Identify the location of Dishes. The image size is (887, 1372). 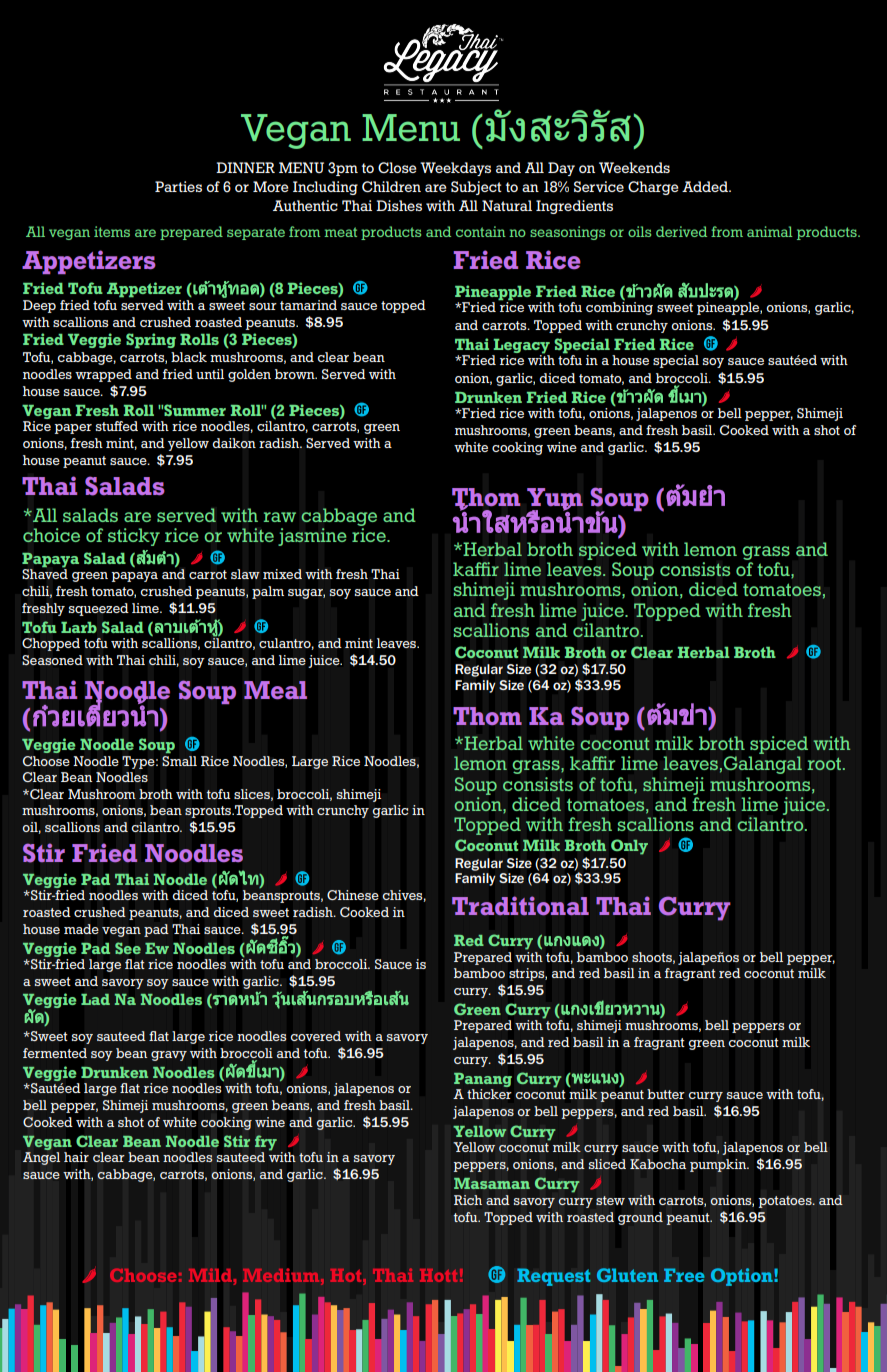
(399, 205).
